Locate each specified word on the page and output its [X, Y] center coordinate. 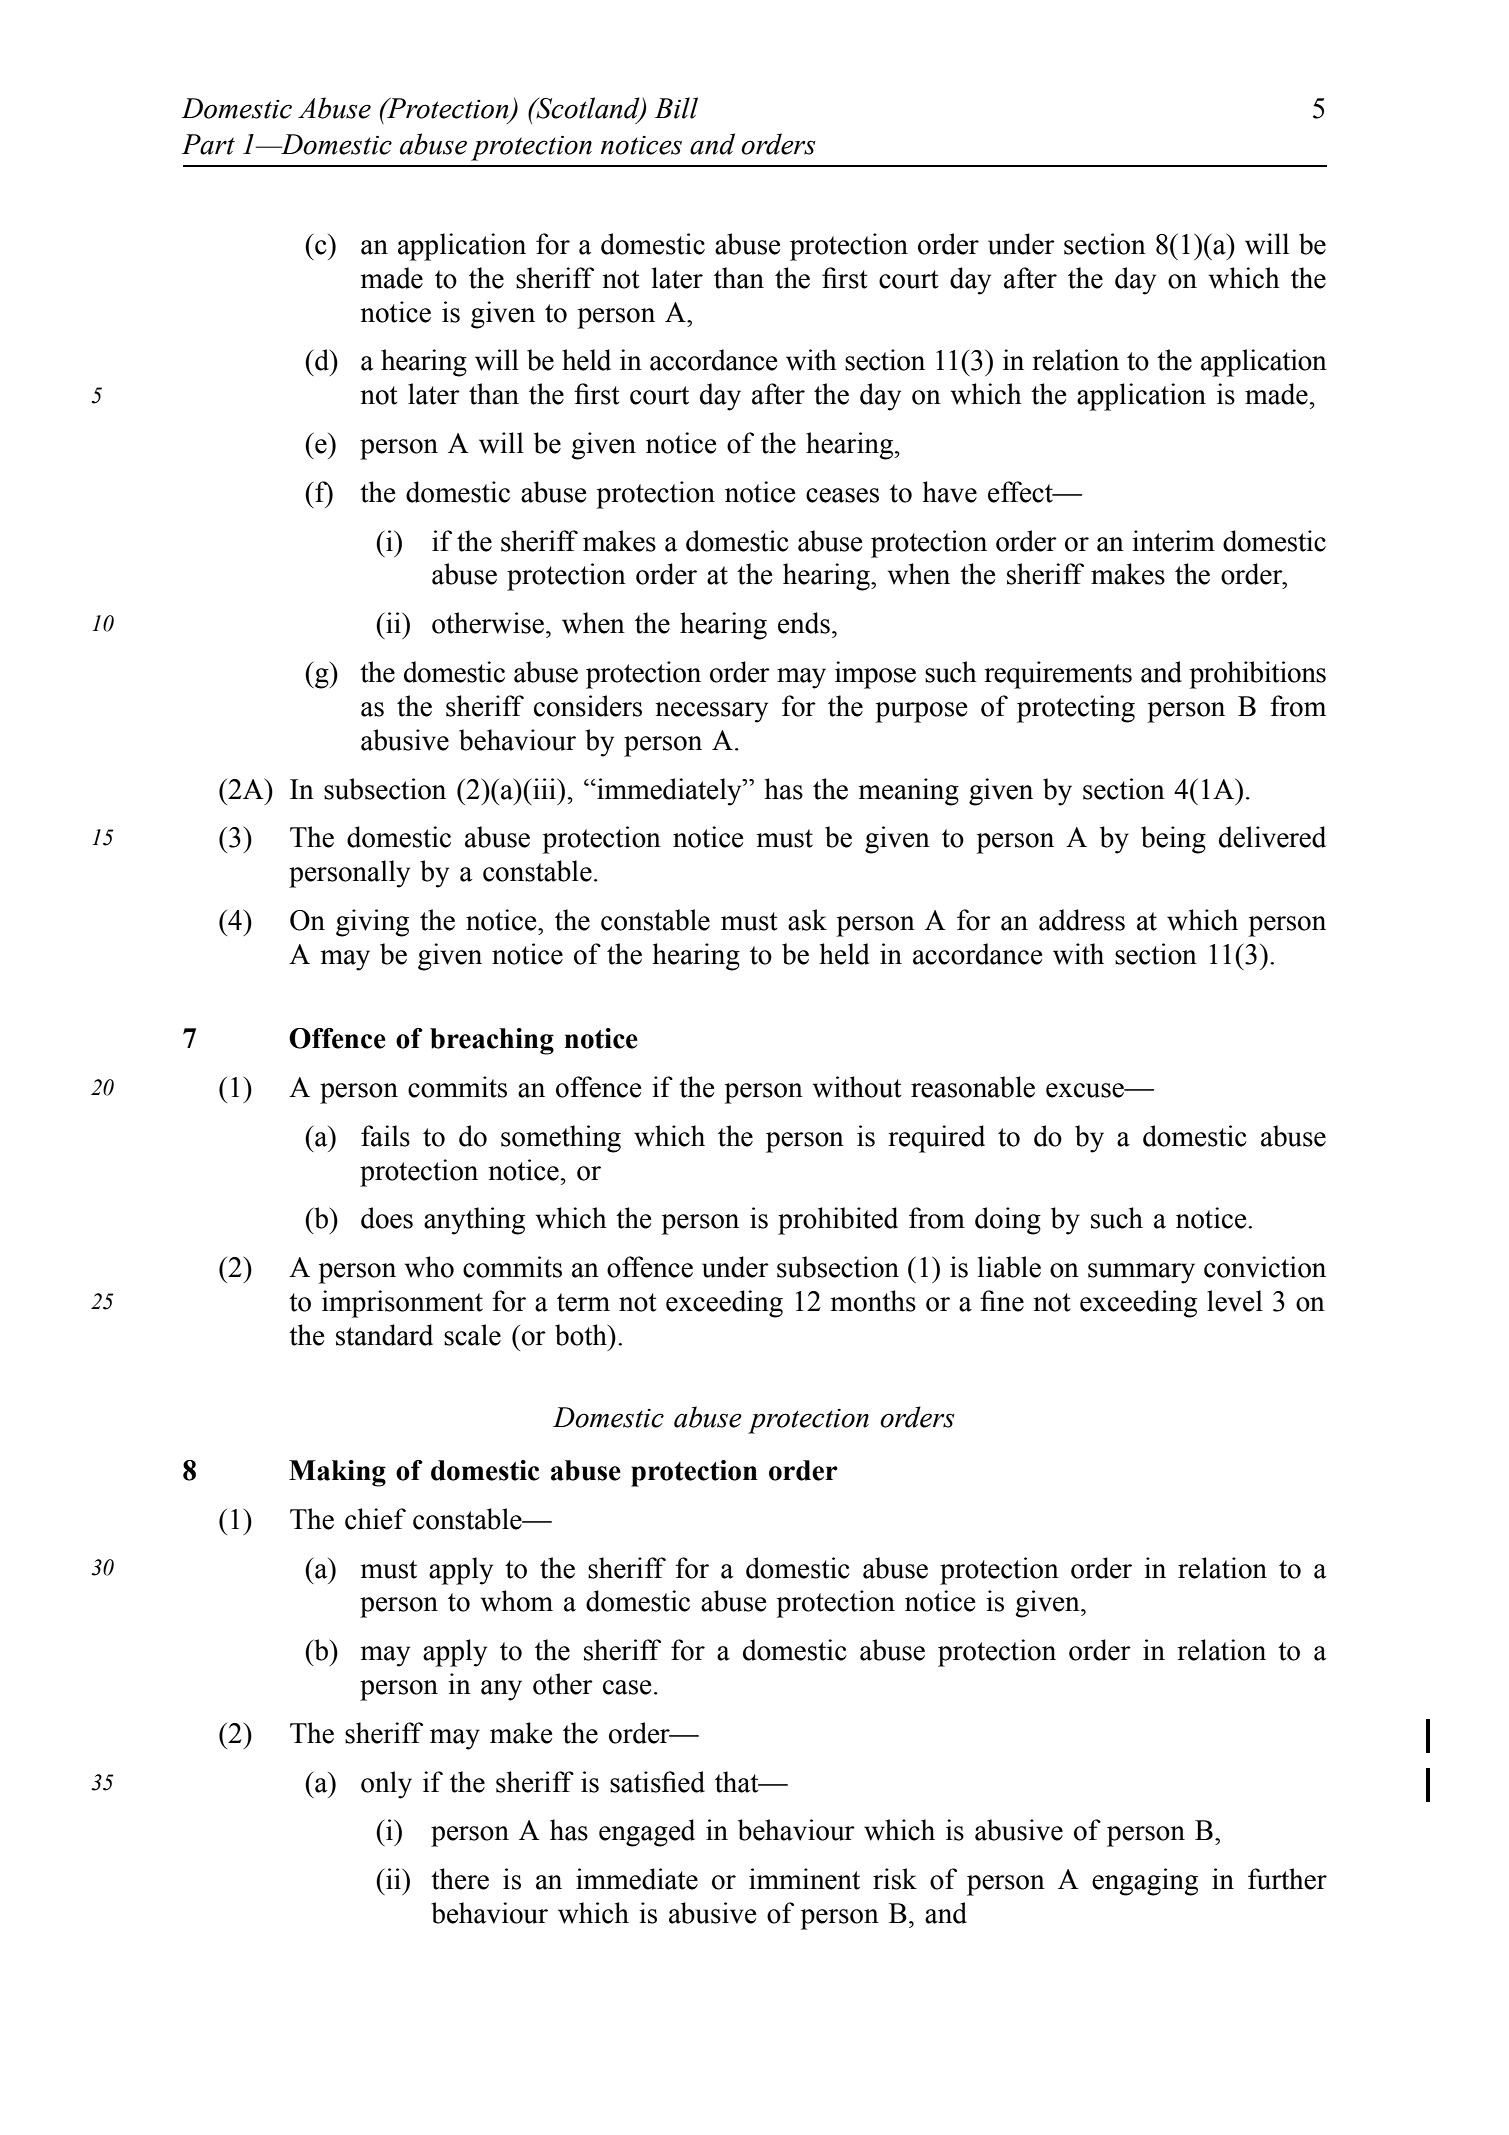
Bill [676, 108]
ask [807, 920]
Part [208, 144]
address [1082, 920]
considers [588, 706]
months [873, 1301]
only [386, 1785]
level [1235, 1301]
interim [1173, 541]
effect [1021, 492]
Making [337, 1473]
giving [372, 923]
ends [804, 623]
